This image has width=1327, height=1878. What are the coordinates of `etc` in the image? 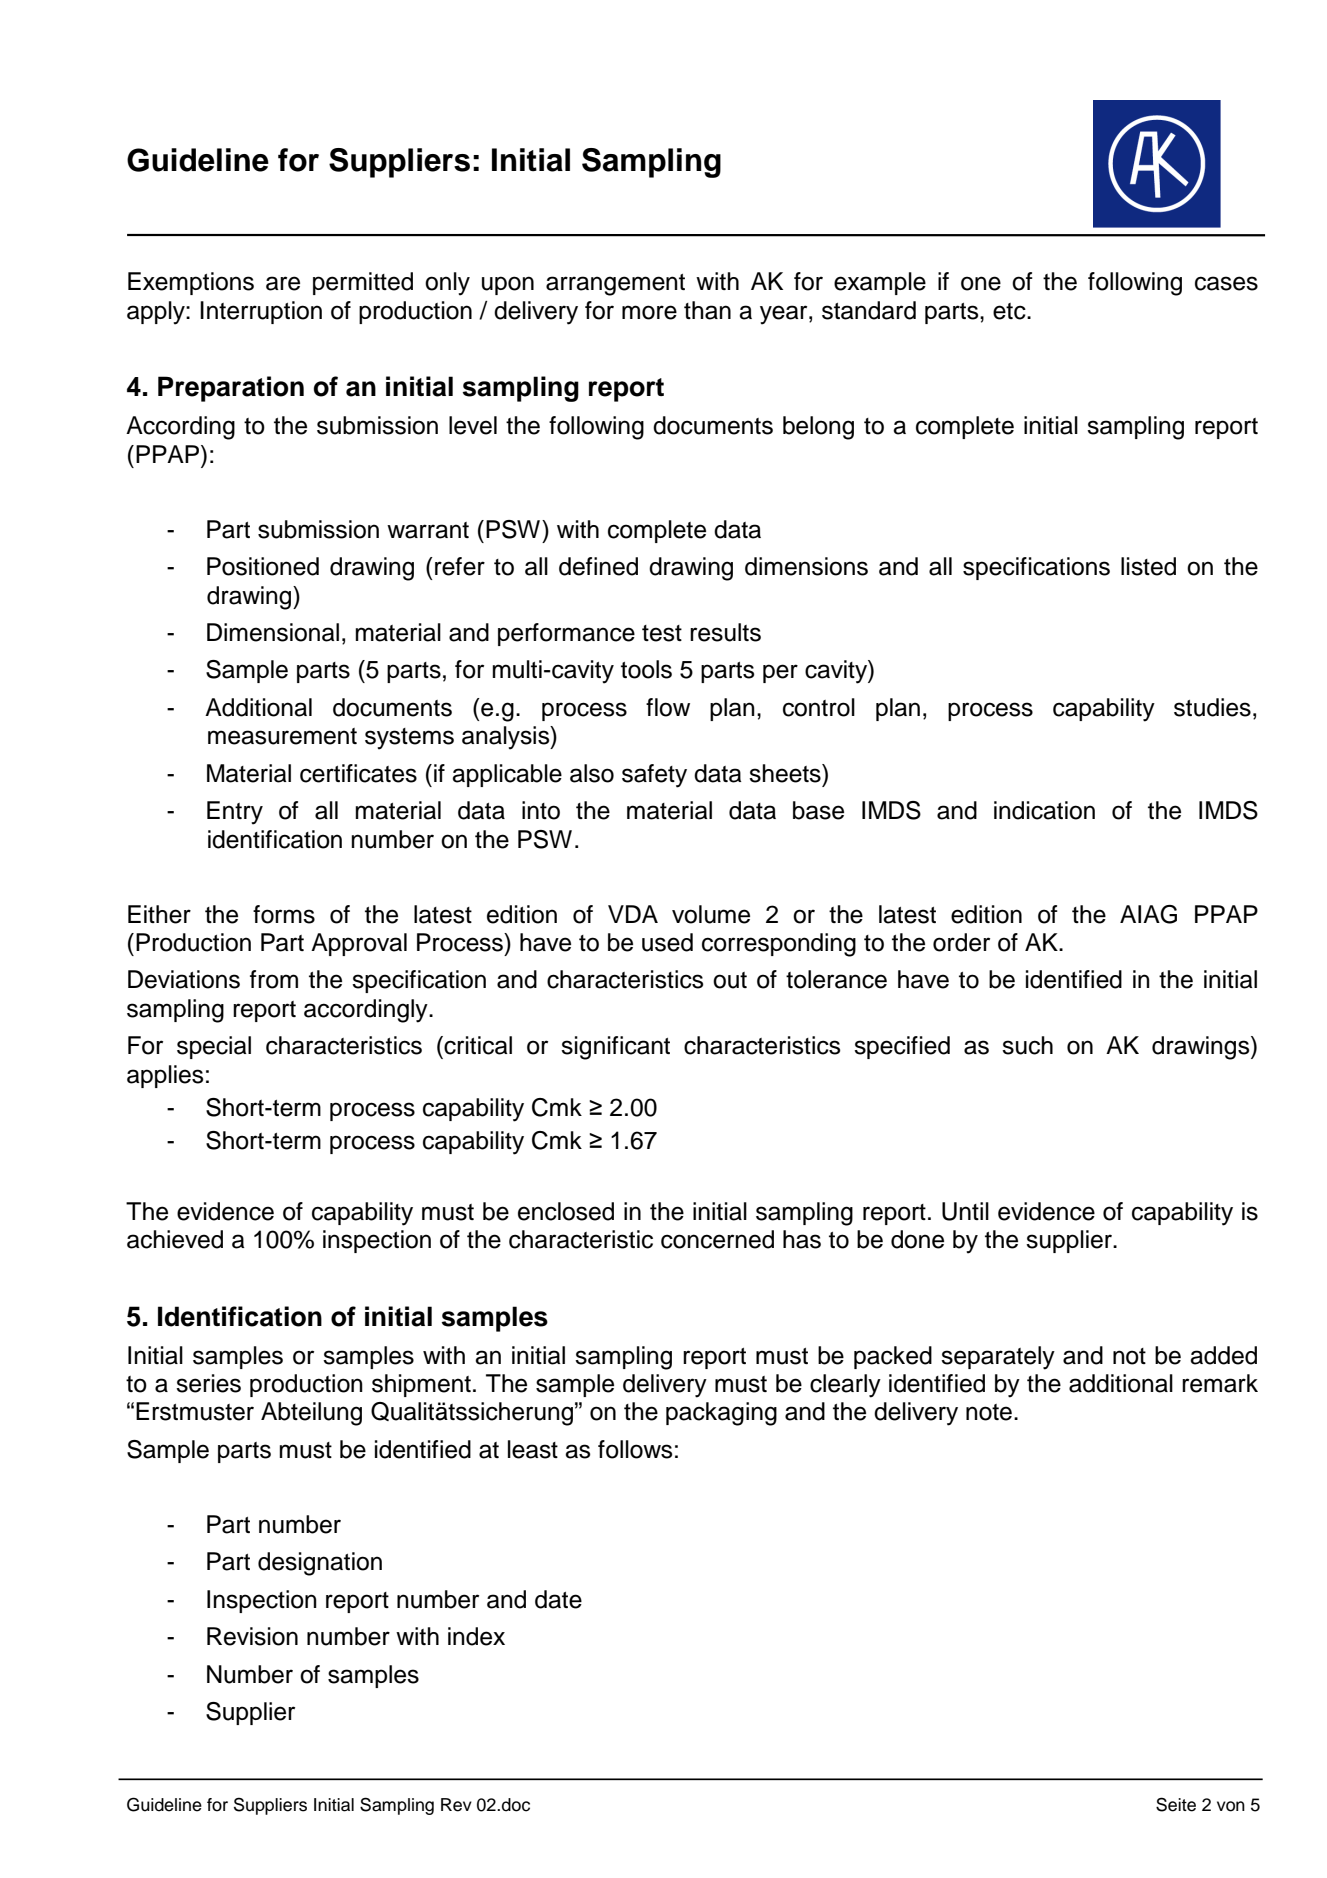 It's located at (1010, 311).
